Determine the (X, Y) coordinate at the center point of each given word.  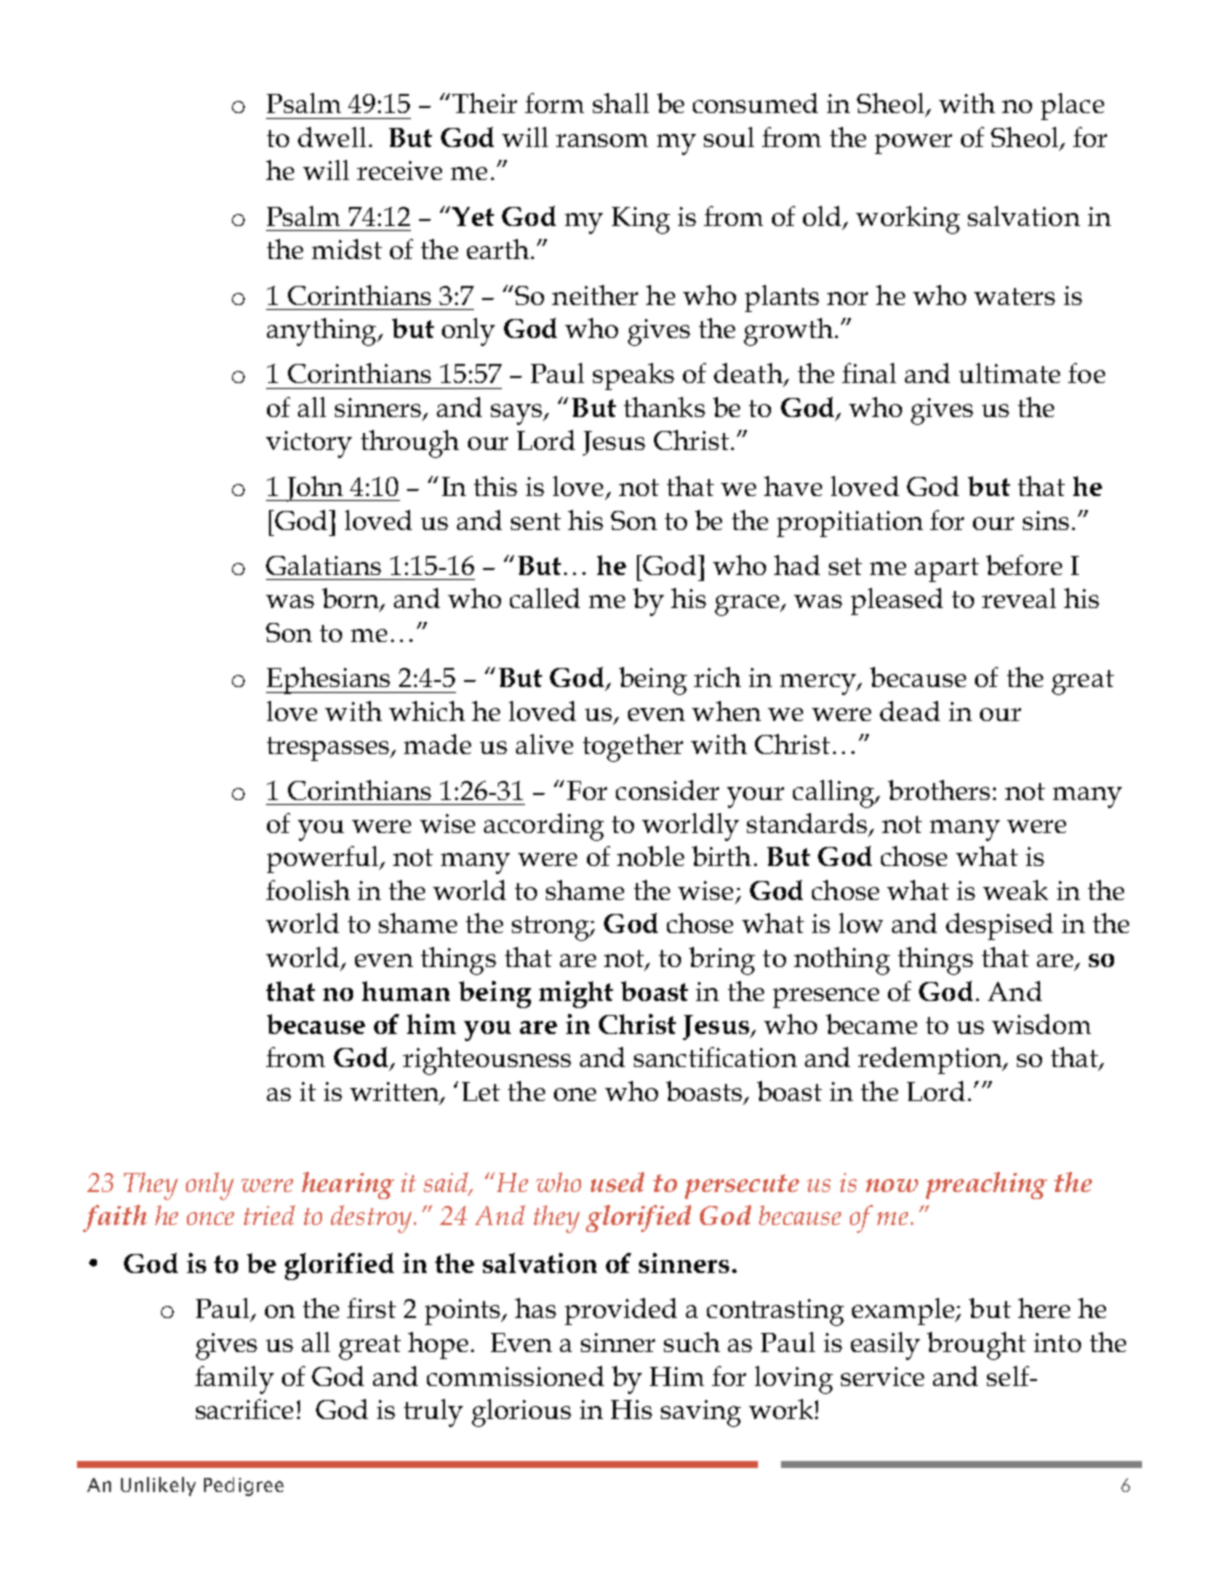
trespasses (329, 749)
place (1072, 106)
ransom (602, 140)
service (882, 1376)
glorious (521, 1413)
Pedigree (244, 1486)
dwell (332, 137)
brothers (939, 790)
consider (667, 790)
